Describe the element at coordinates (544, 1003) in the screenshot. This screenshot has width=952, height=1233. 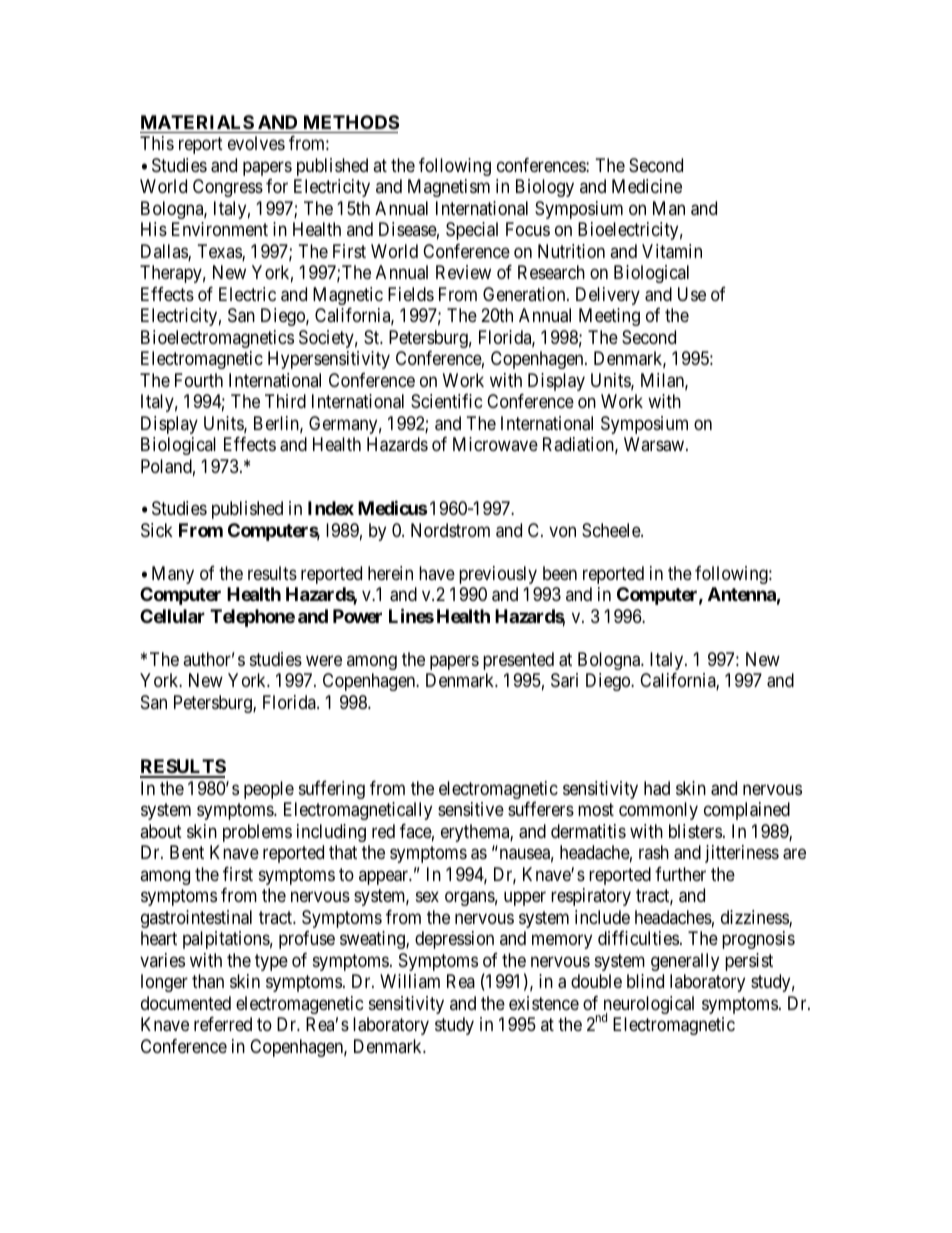
I see `existence` at that location.
